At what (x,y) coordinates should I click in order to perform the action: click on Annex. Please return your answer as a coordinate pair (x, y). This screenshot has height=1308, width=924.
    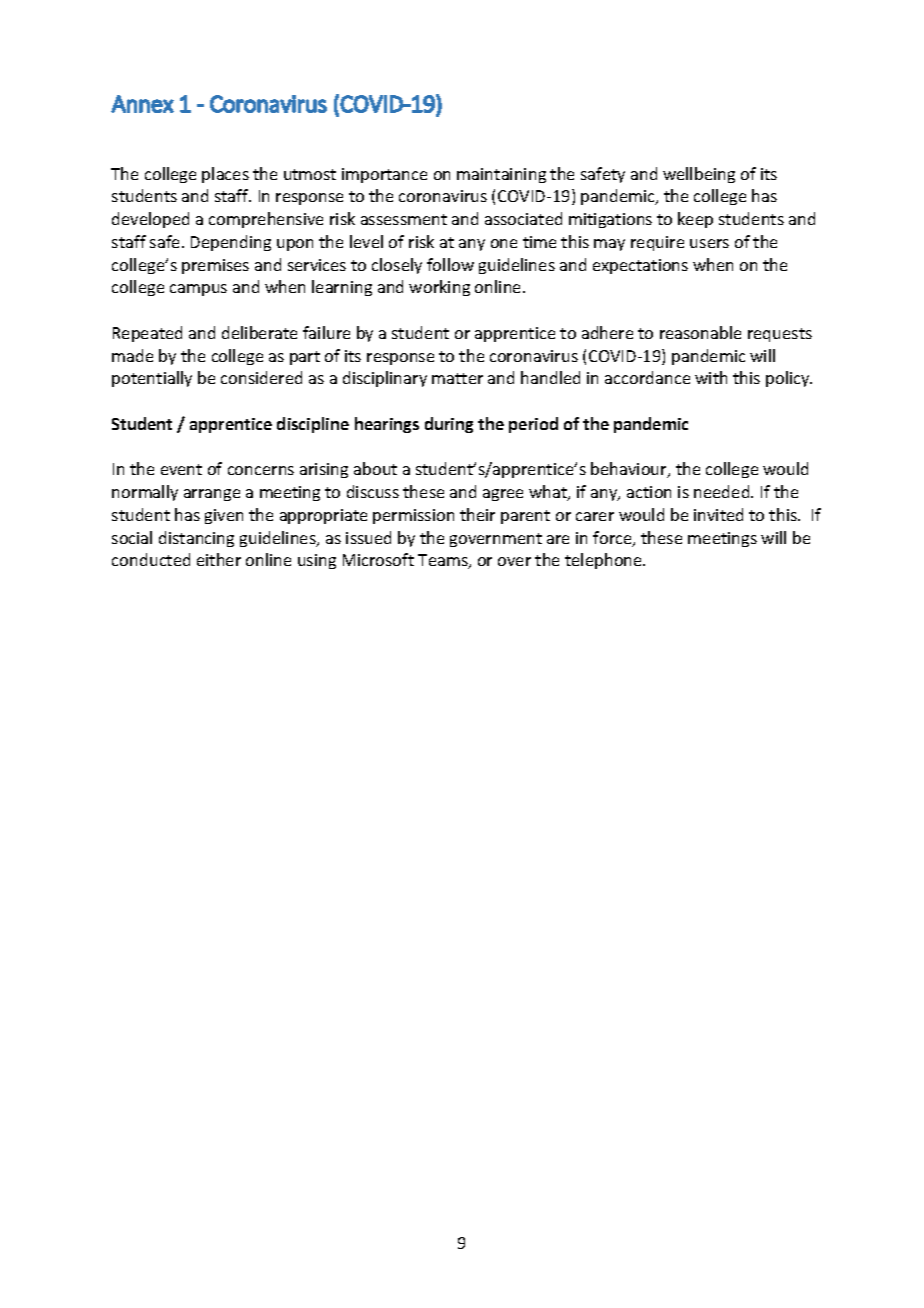
    Looking at the image, I should click on (142, 104).
